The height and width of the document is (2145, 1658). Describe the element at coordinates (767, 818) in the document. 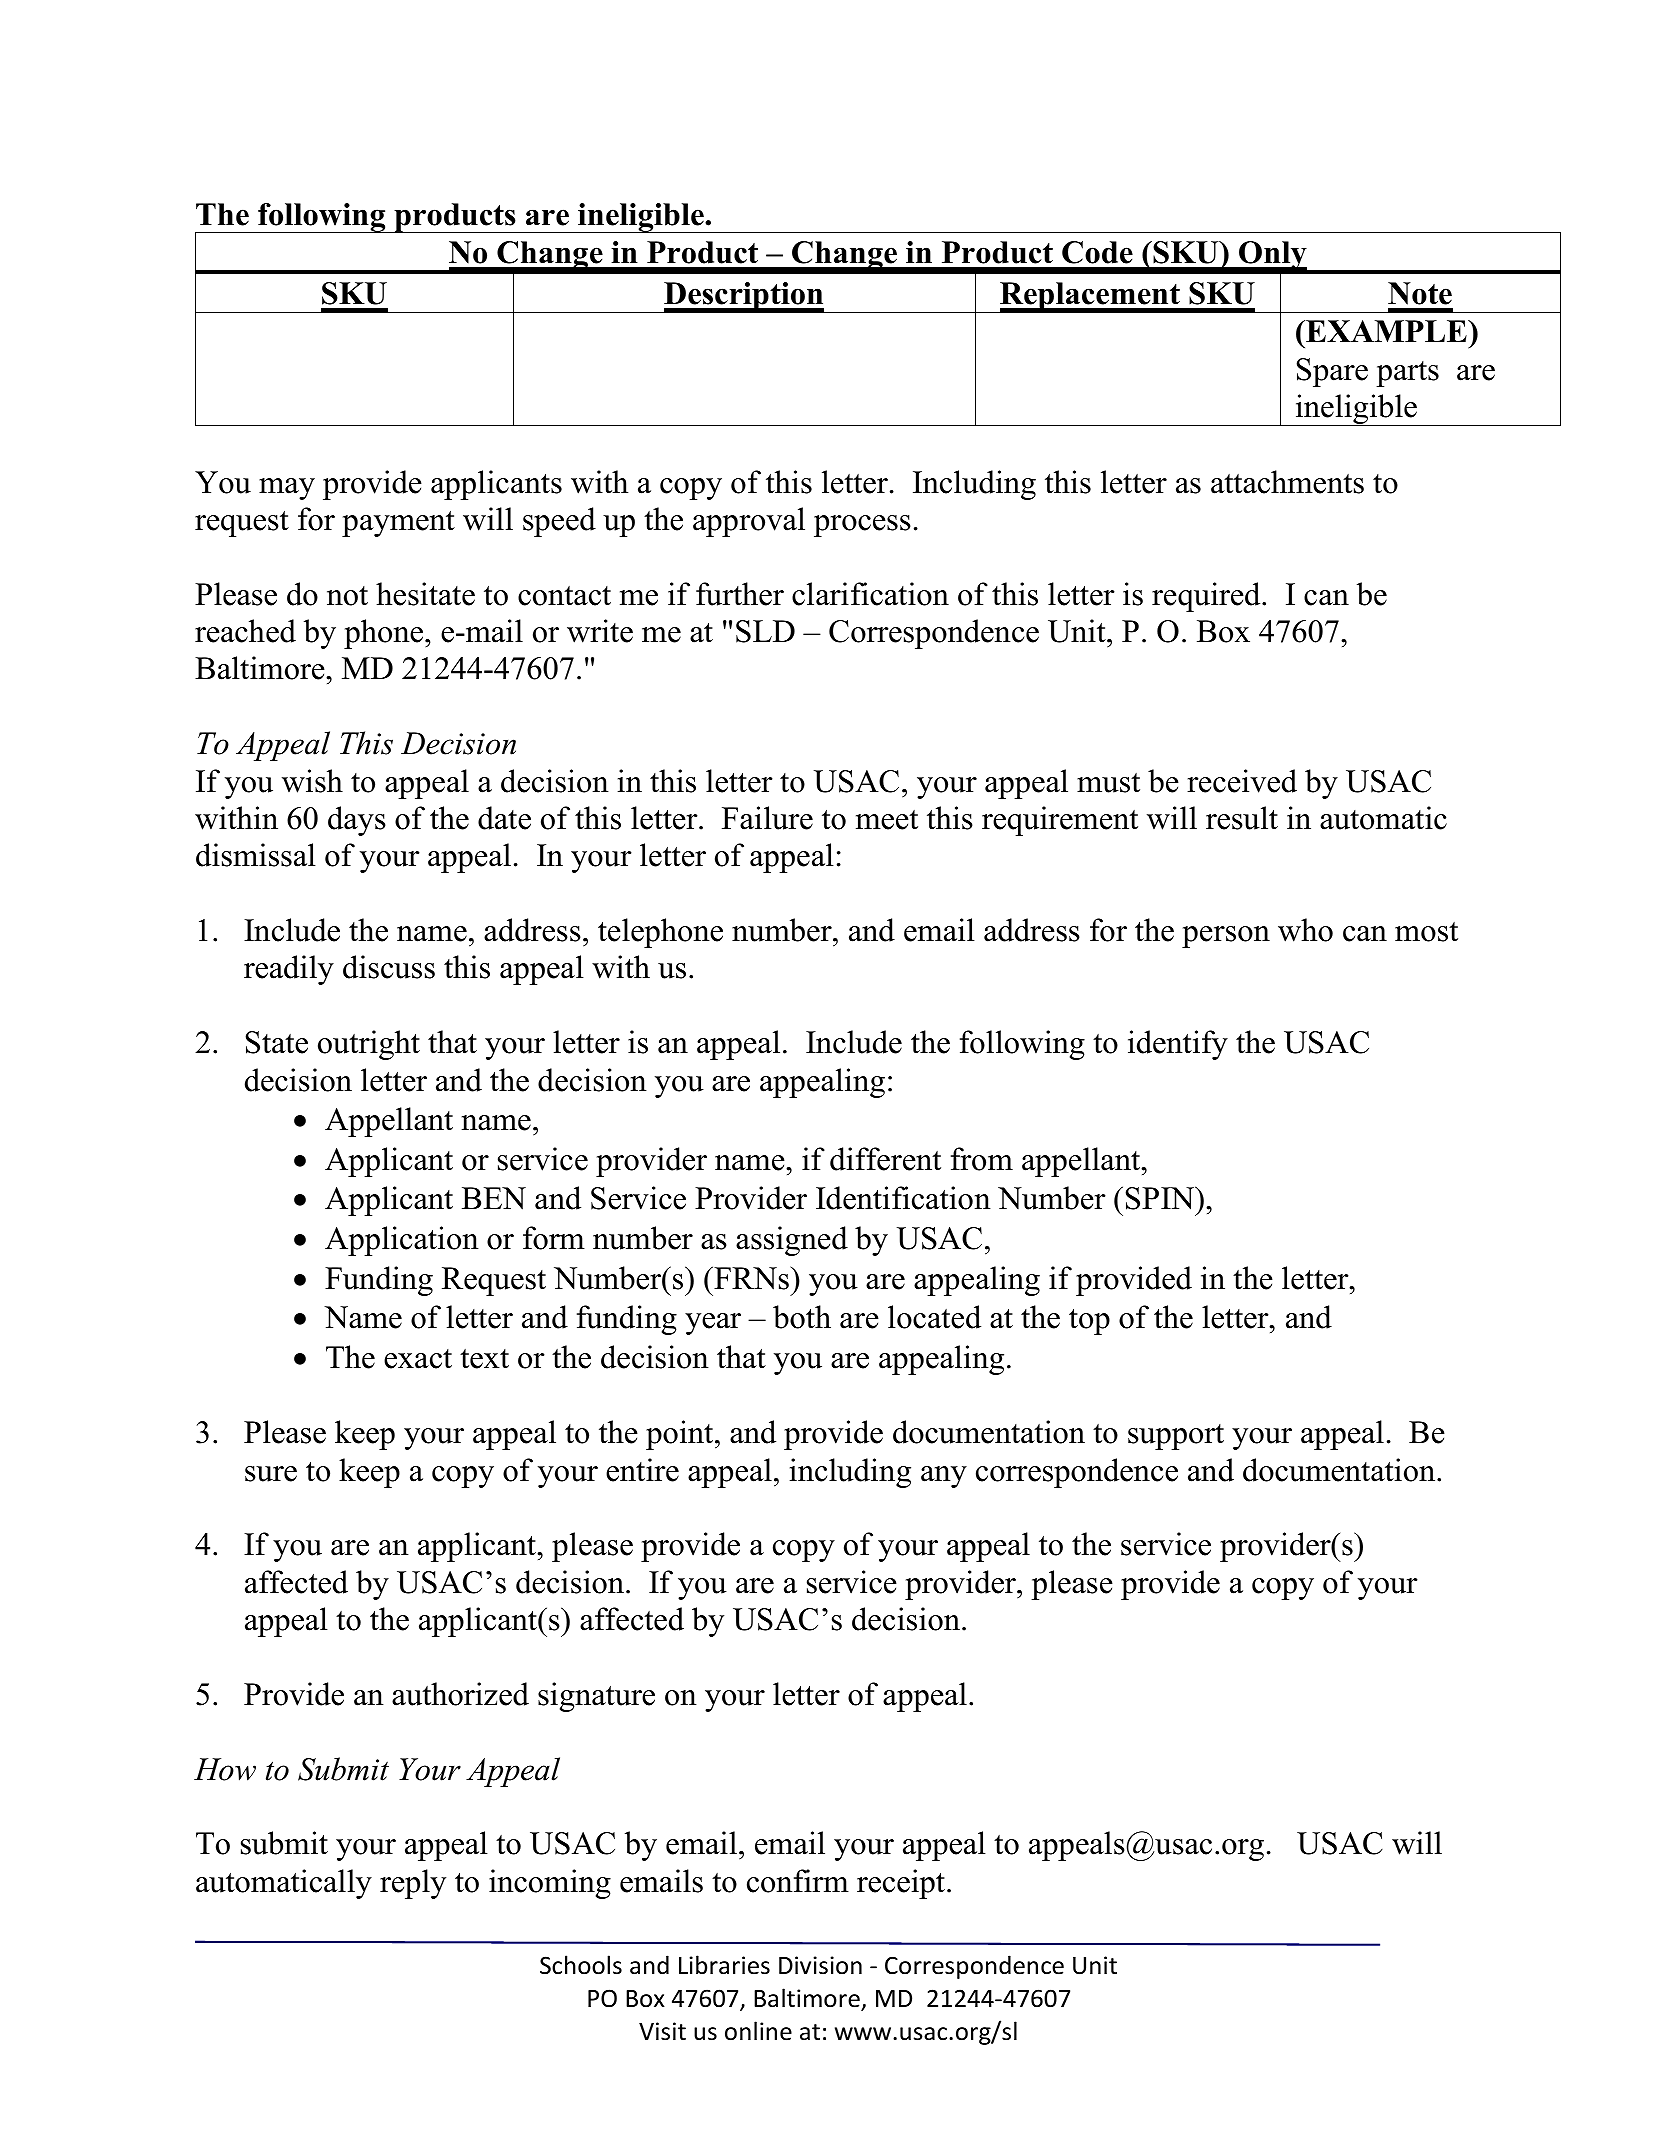

I see `Failure` at that location.
